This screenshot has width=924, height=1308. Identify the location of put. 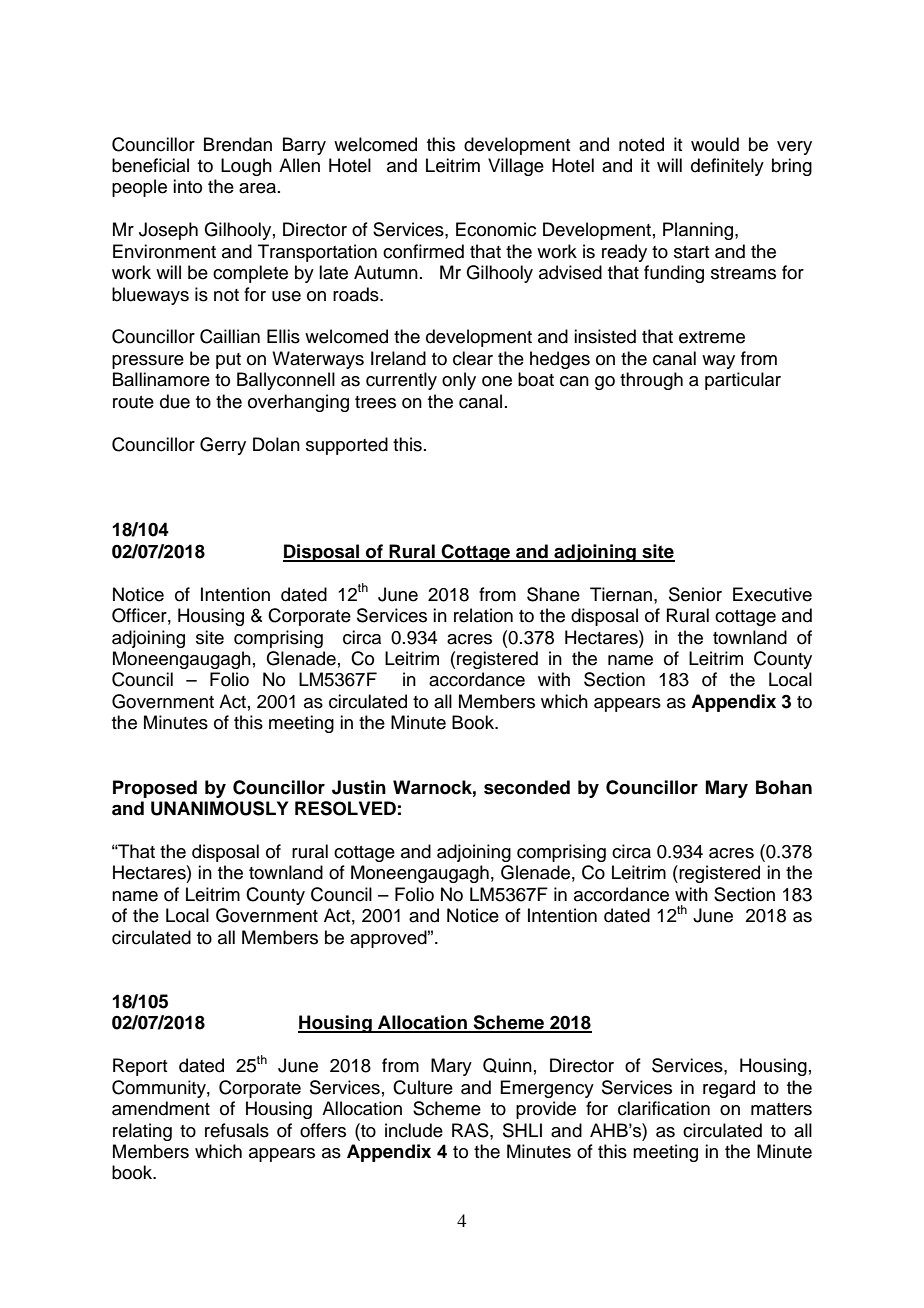
(228, 361).
